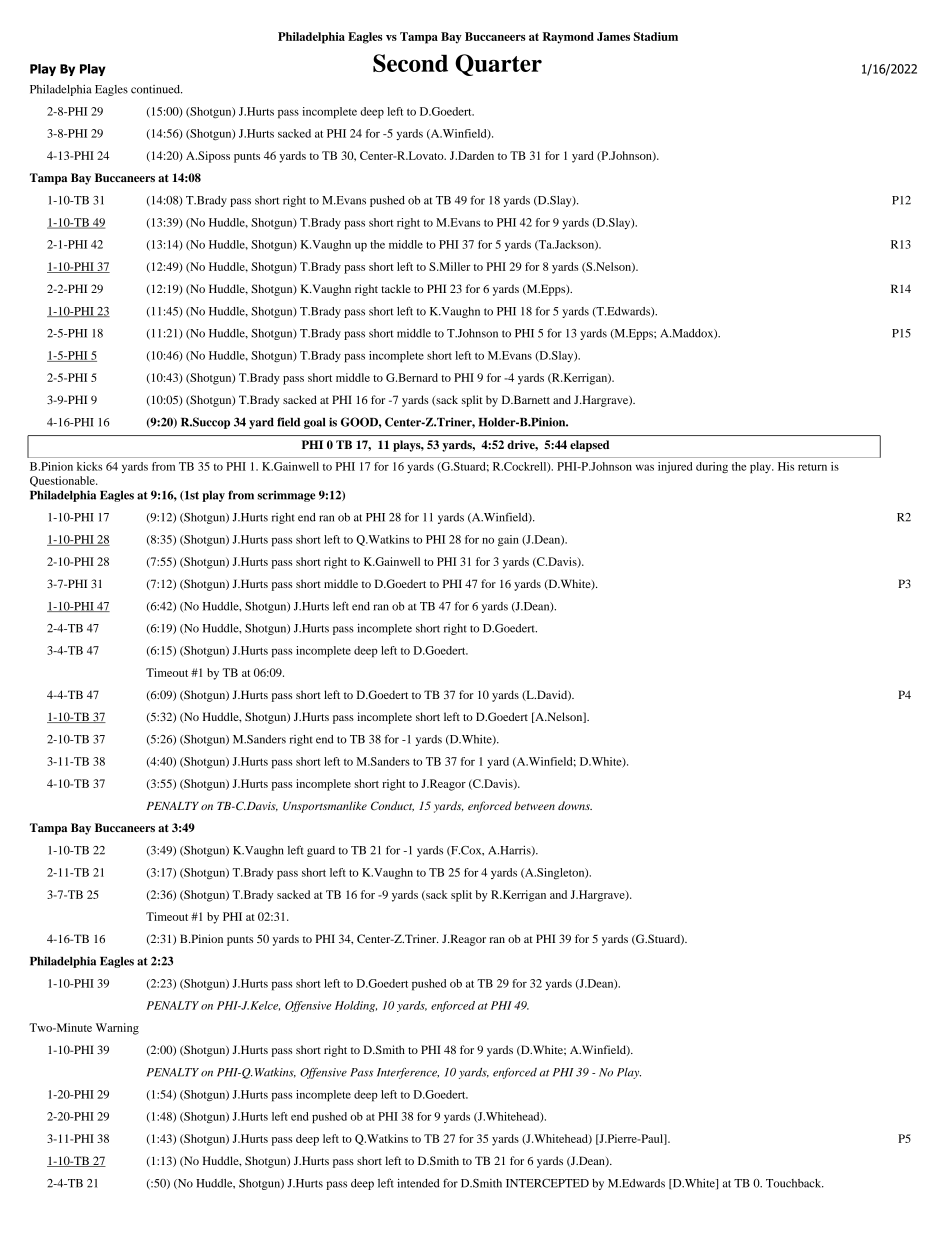 The height and width of the screenshot is (1233, 952). I want to click on scrimmage, so click(286, 496).
